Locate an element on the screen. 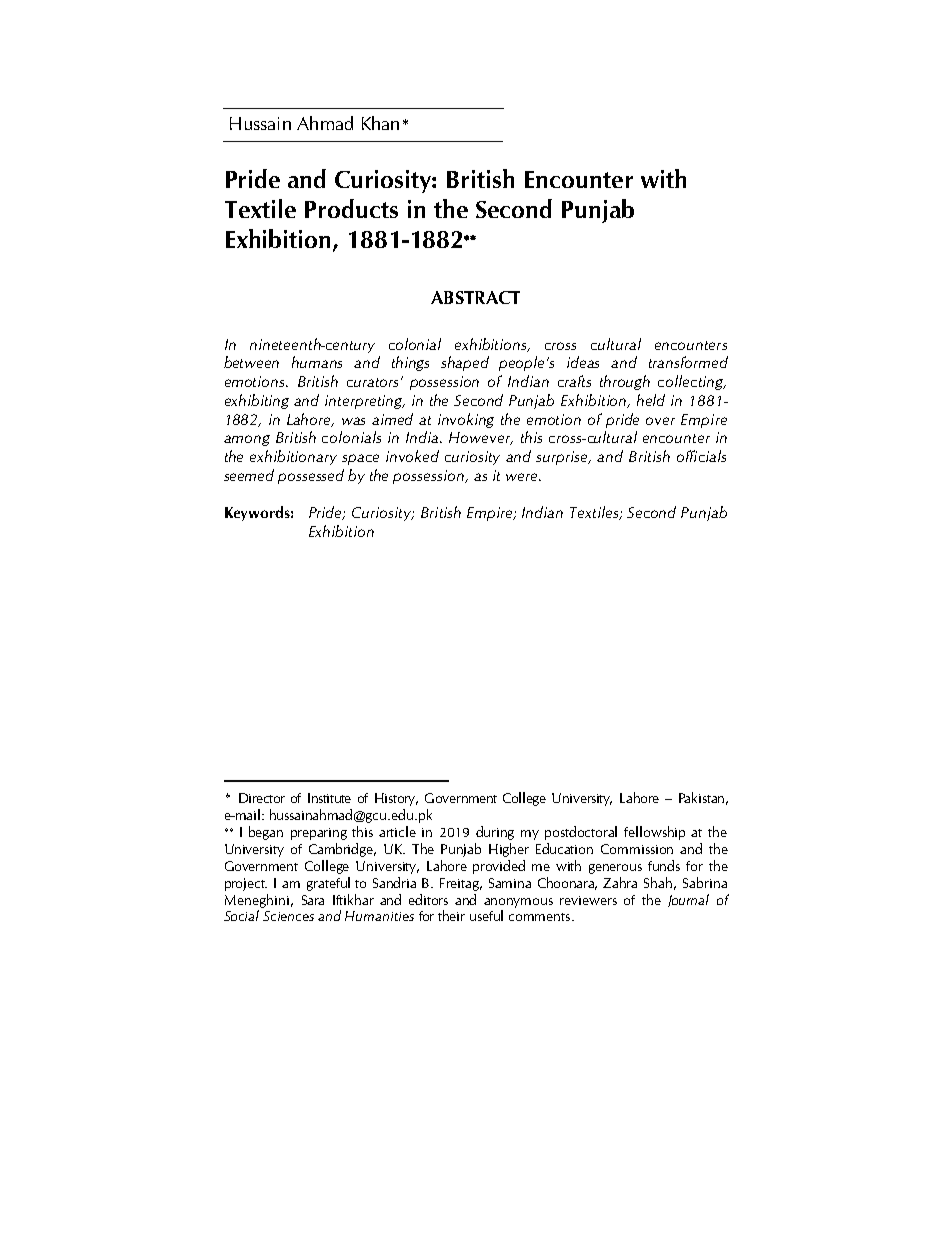 The height and width of the screenshot is (1233, 952). Sara is located at coordinates (313, 900).
